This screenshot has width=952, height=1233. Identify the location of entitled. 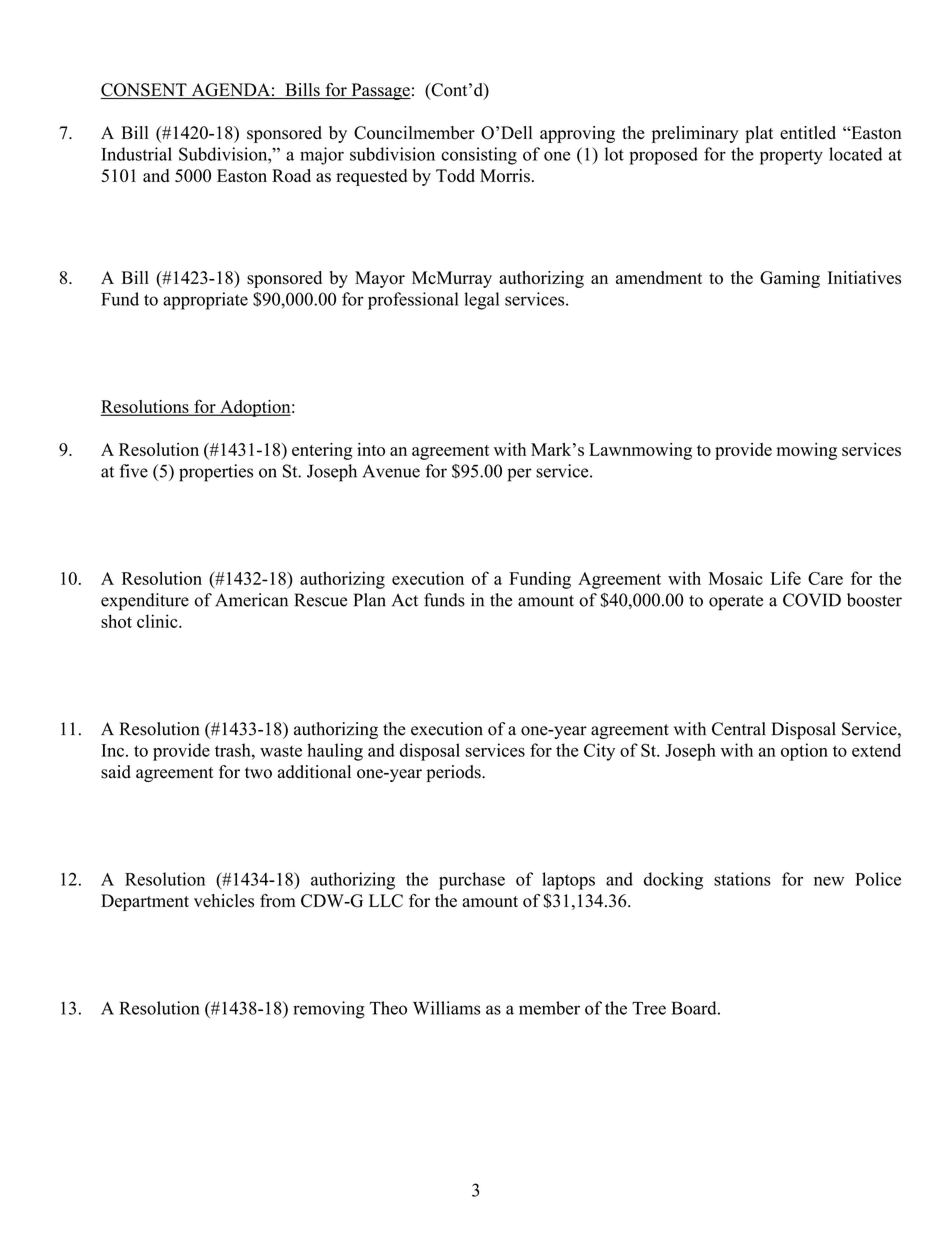
(808, 132).
